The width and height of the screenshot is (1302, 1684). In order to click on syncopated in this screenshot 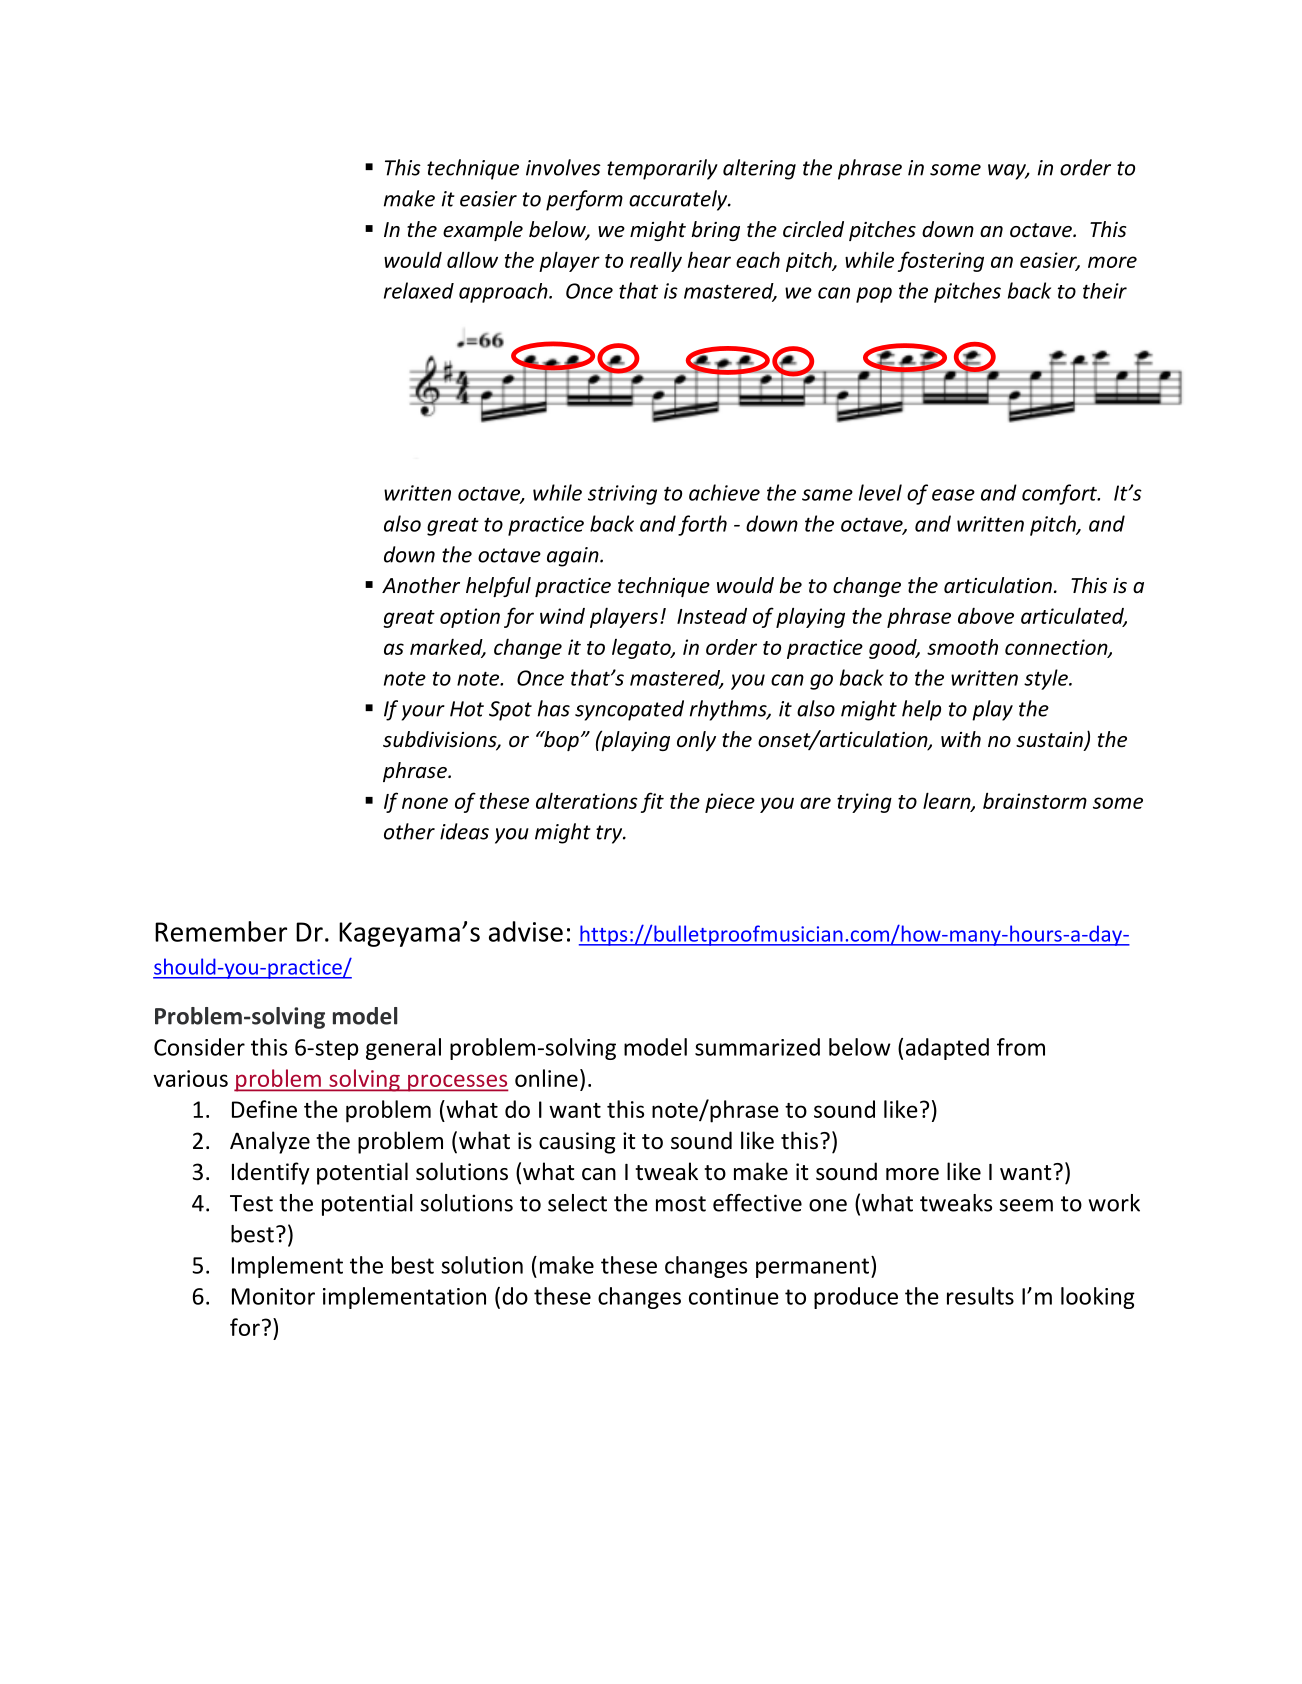, I will do `click(629, 710)`.
